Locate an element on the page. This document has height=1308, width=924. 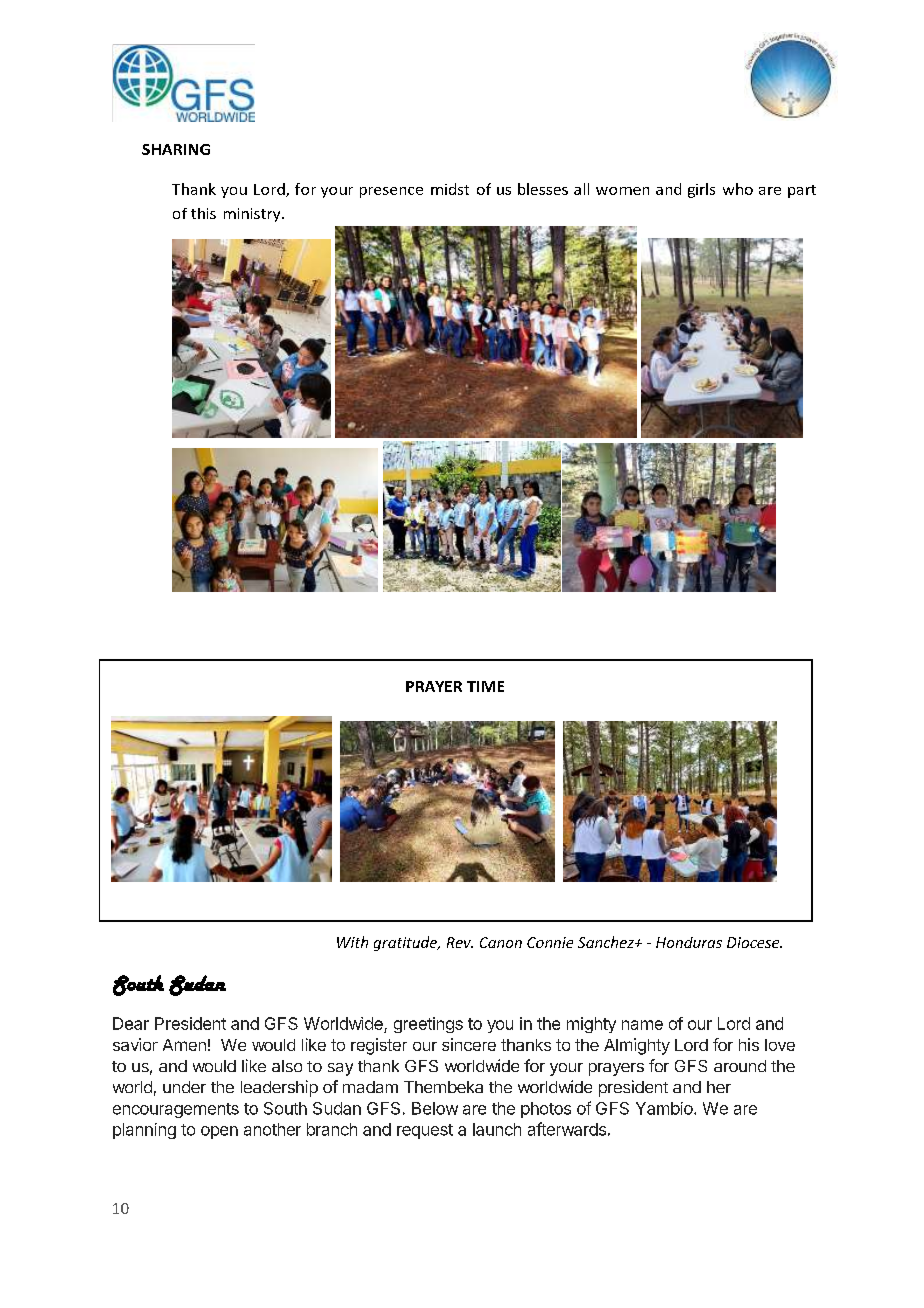
With is located at coordinates (352, 942).
